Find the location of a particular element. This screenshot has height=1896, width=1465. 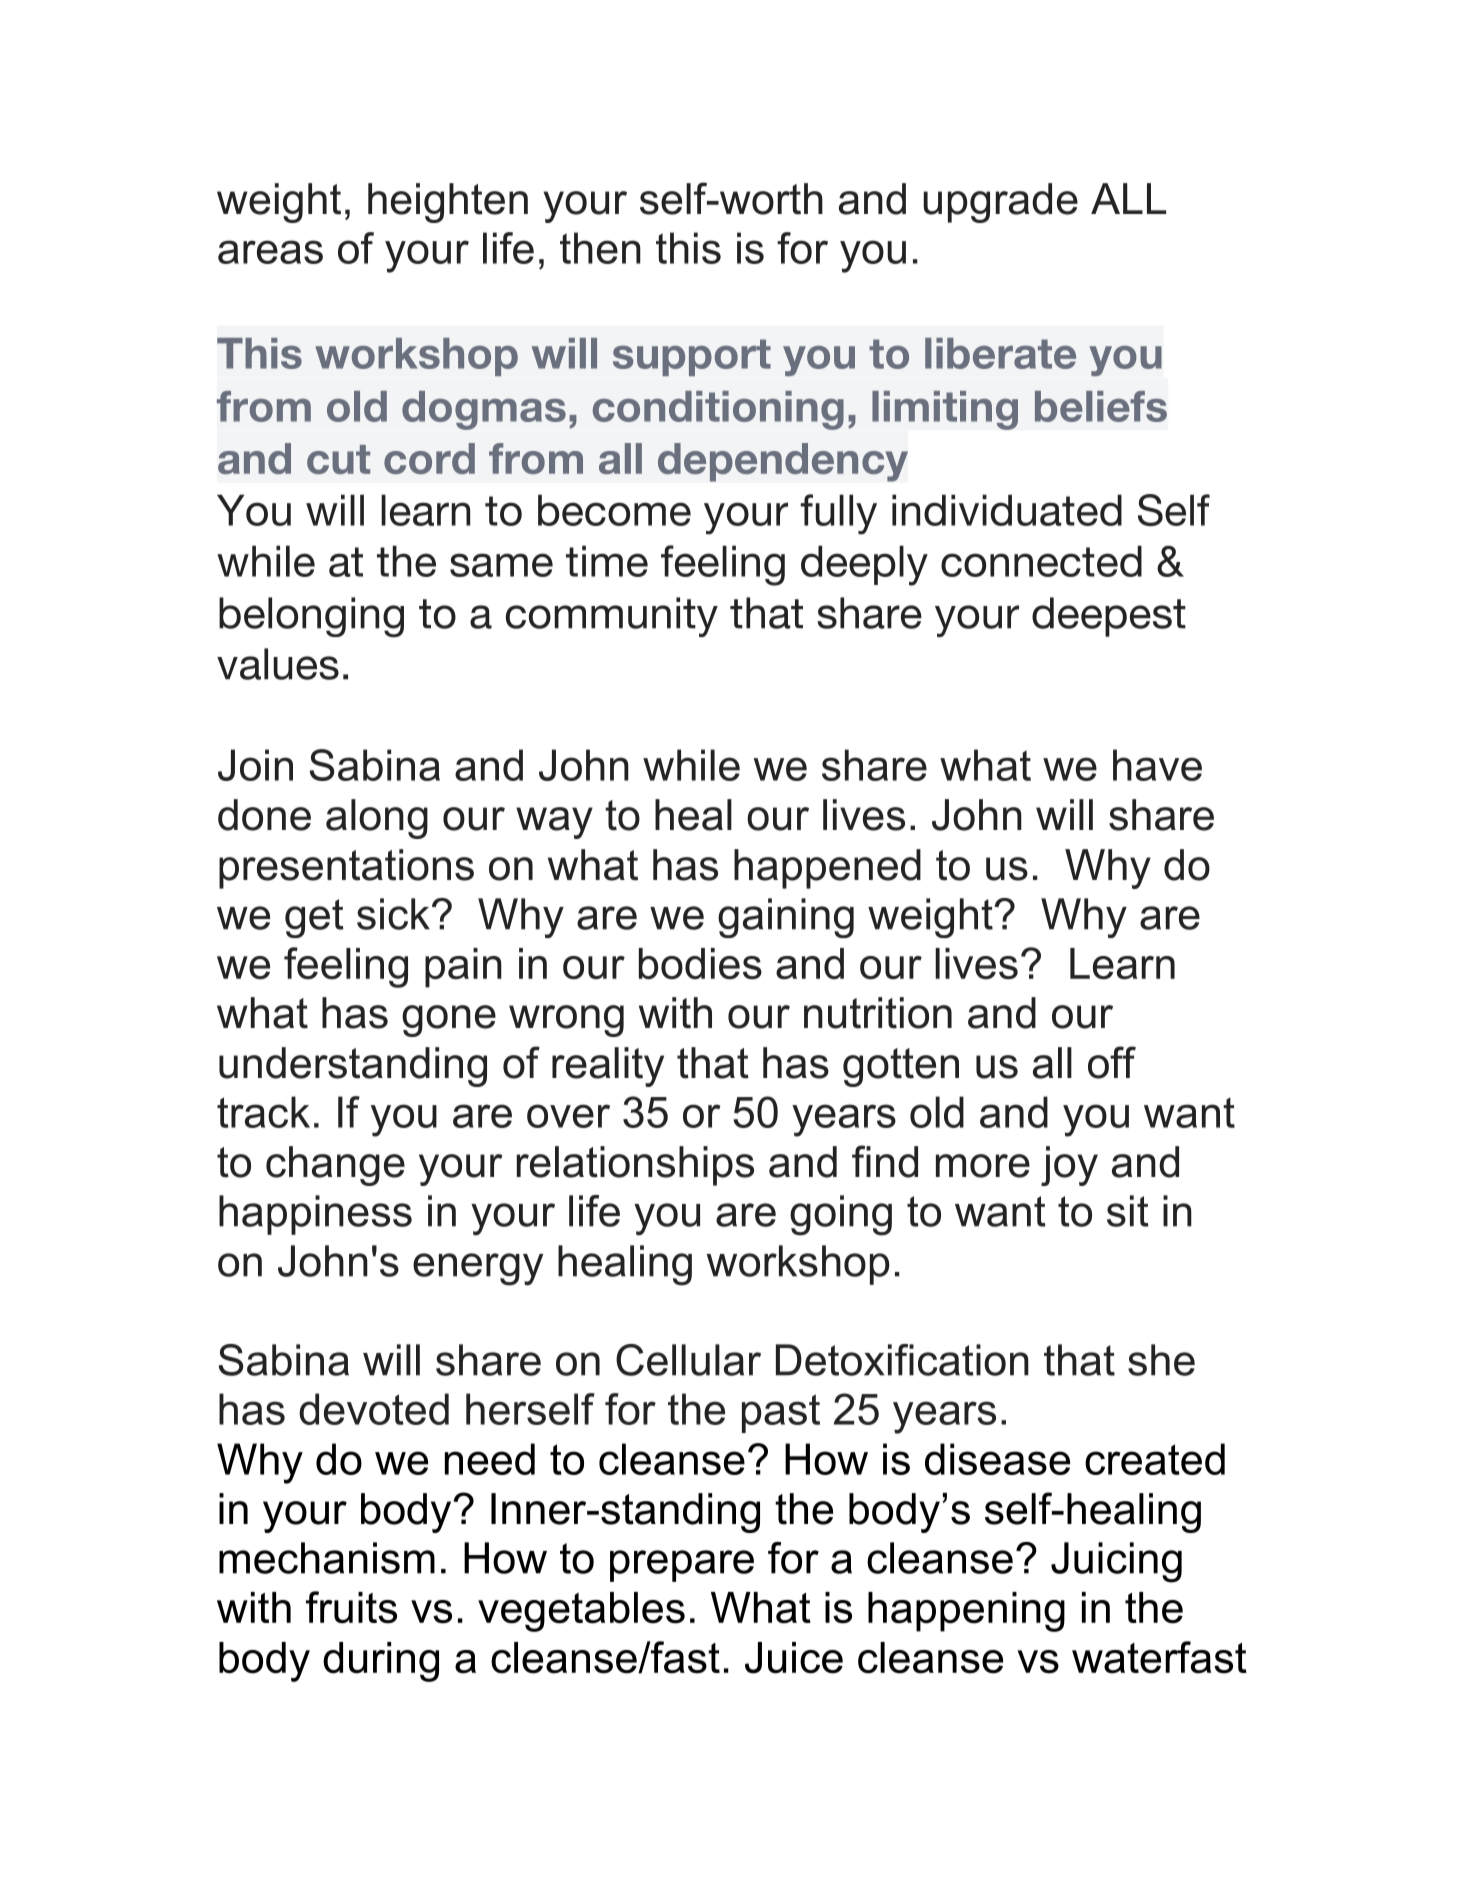

belonging is located at coordinates (311, 617).
